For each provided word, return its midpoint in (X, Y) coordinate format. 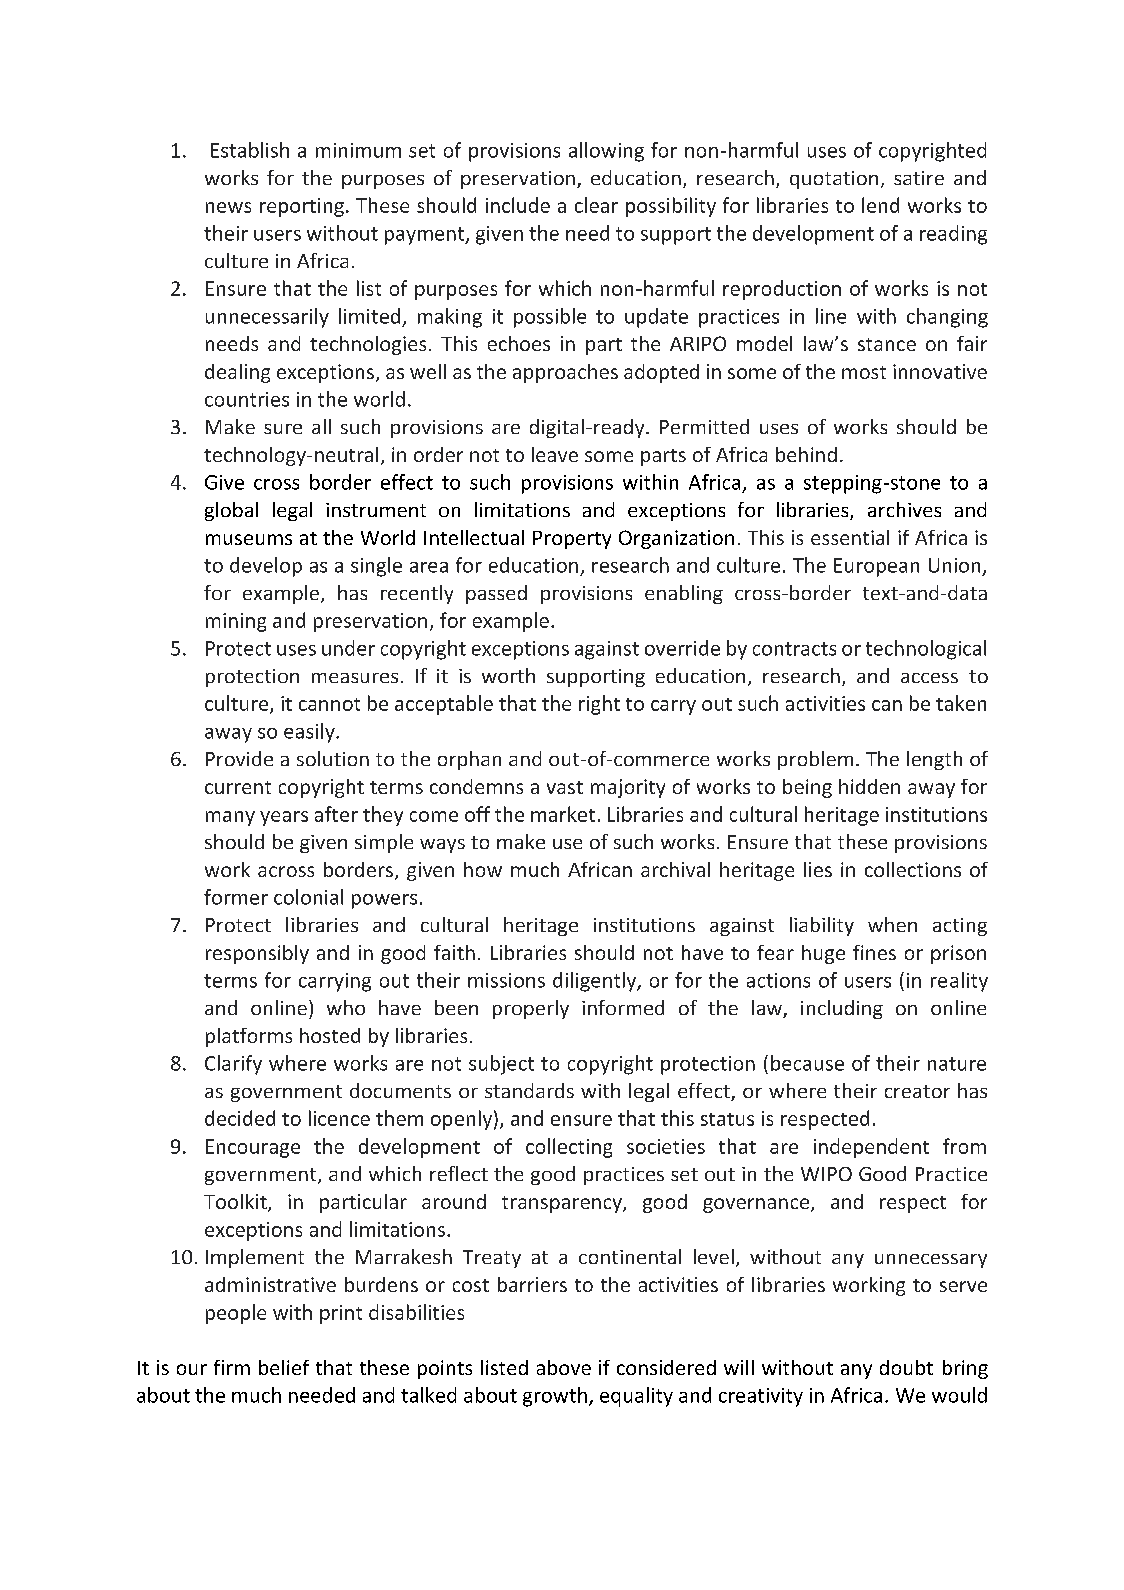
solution (333, 758)
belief (284, 1367)
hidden (869, 786)
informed (623, 1007)
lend (880, 205)
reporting (302, 207)
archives (904, 509)
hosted (330, 1035)
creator (917, 1091)
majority (628, 788)
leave (555, 454)
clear (596, 205)
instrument (376, 510)
